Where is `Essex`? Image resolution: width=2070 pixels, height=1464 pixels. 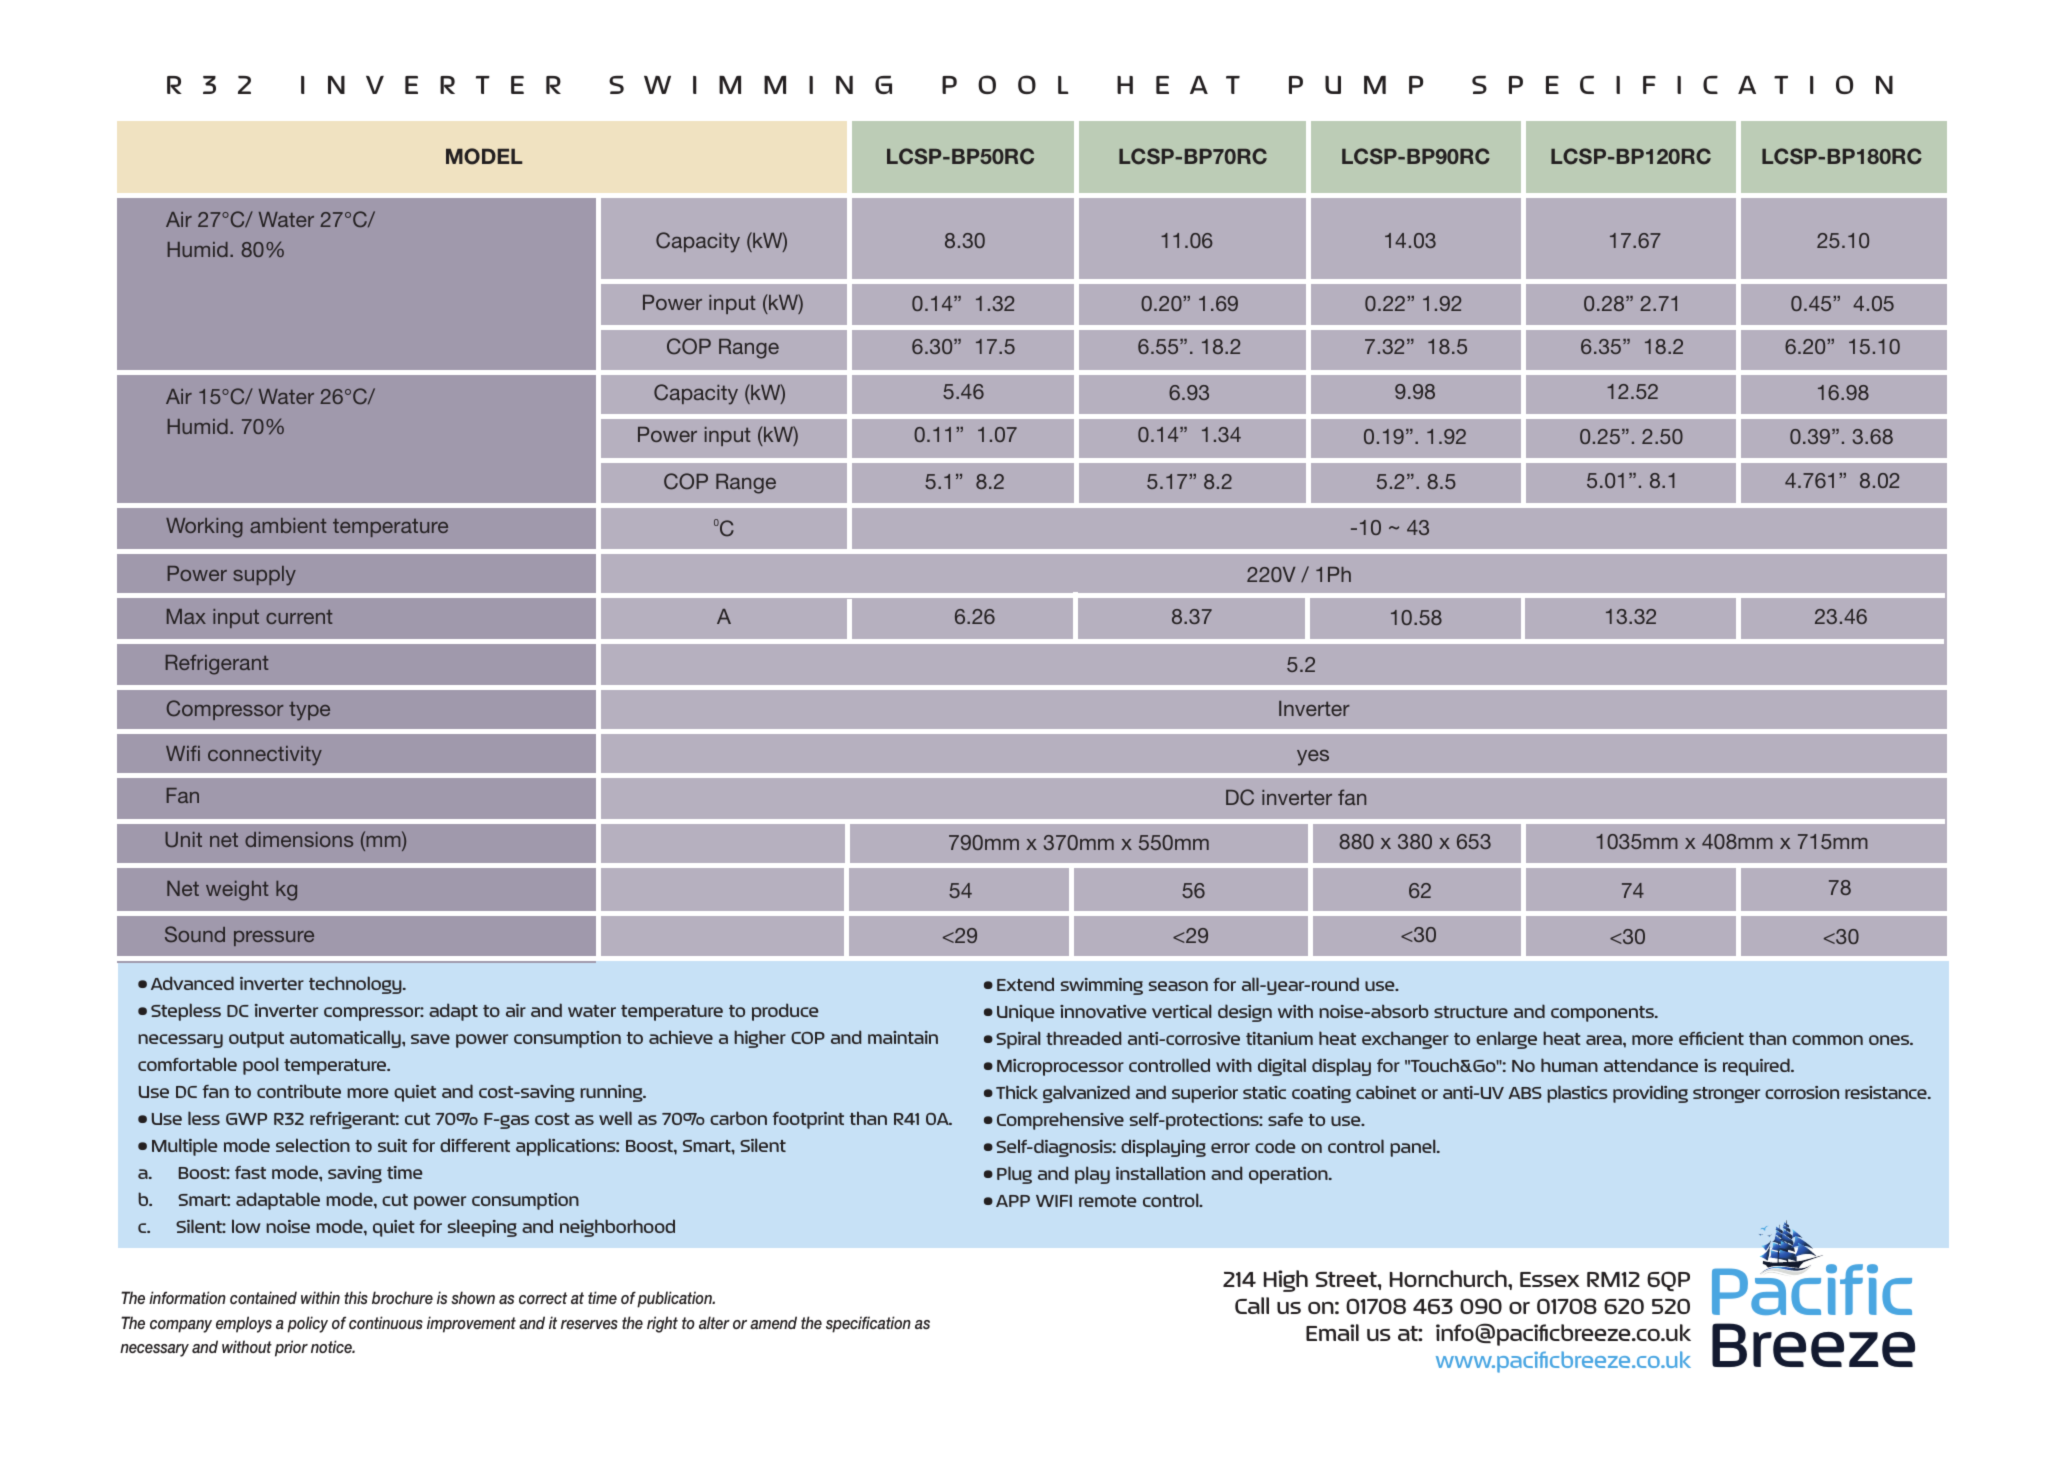 Essex is located at coordinates (1549, 1279).
